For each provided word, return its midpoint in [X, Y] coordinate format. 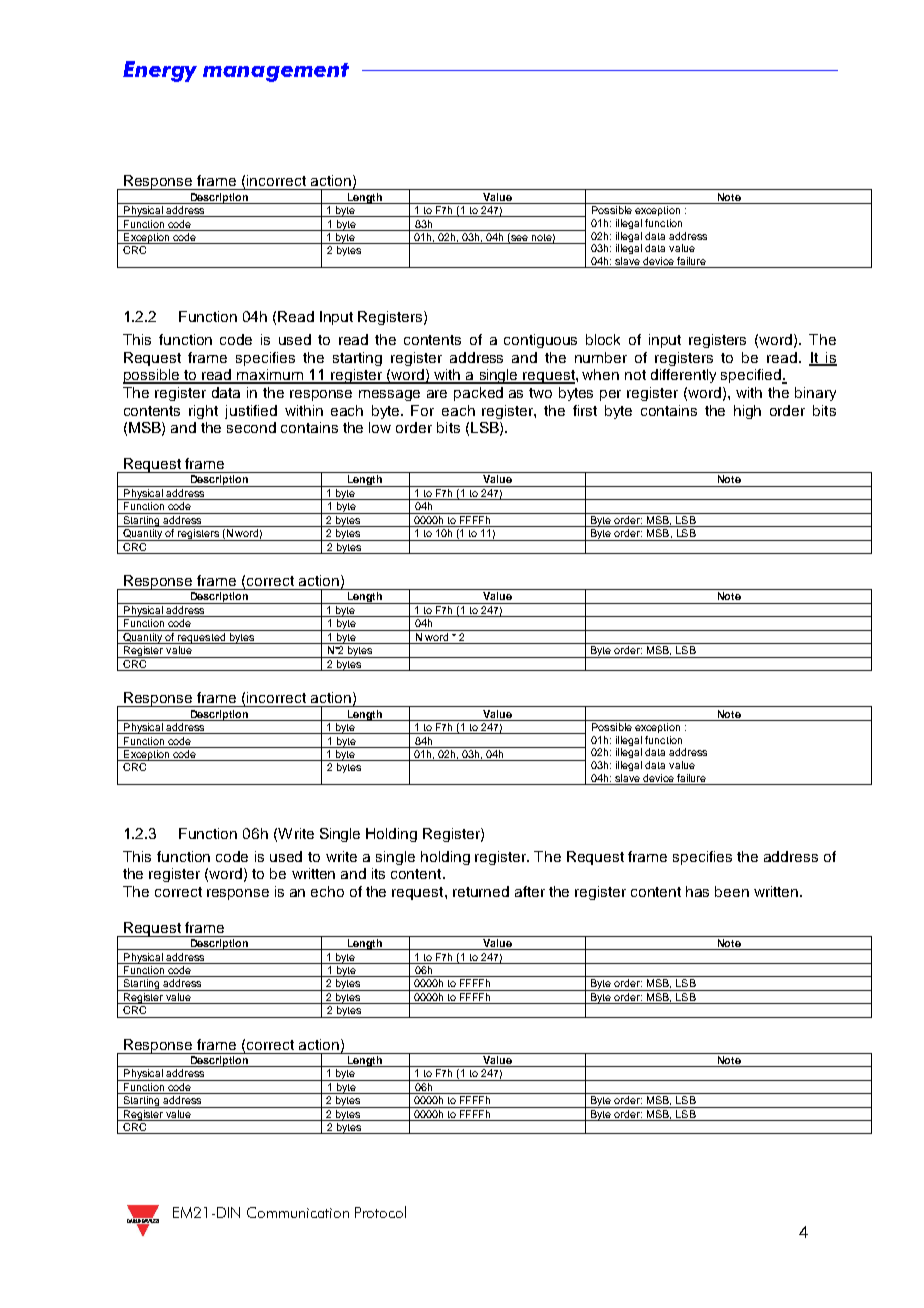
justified [251, 412]
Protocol [380, 1212]
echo [327, 891]
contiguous [540, 341]
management [276, 72]
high [747, 412]
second [251, 427]
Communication [298, 1212]
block [603, 339]
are [437, 394]
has [697, 891]
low [380, 427]
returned [481, 891]
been [732, 891]
